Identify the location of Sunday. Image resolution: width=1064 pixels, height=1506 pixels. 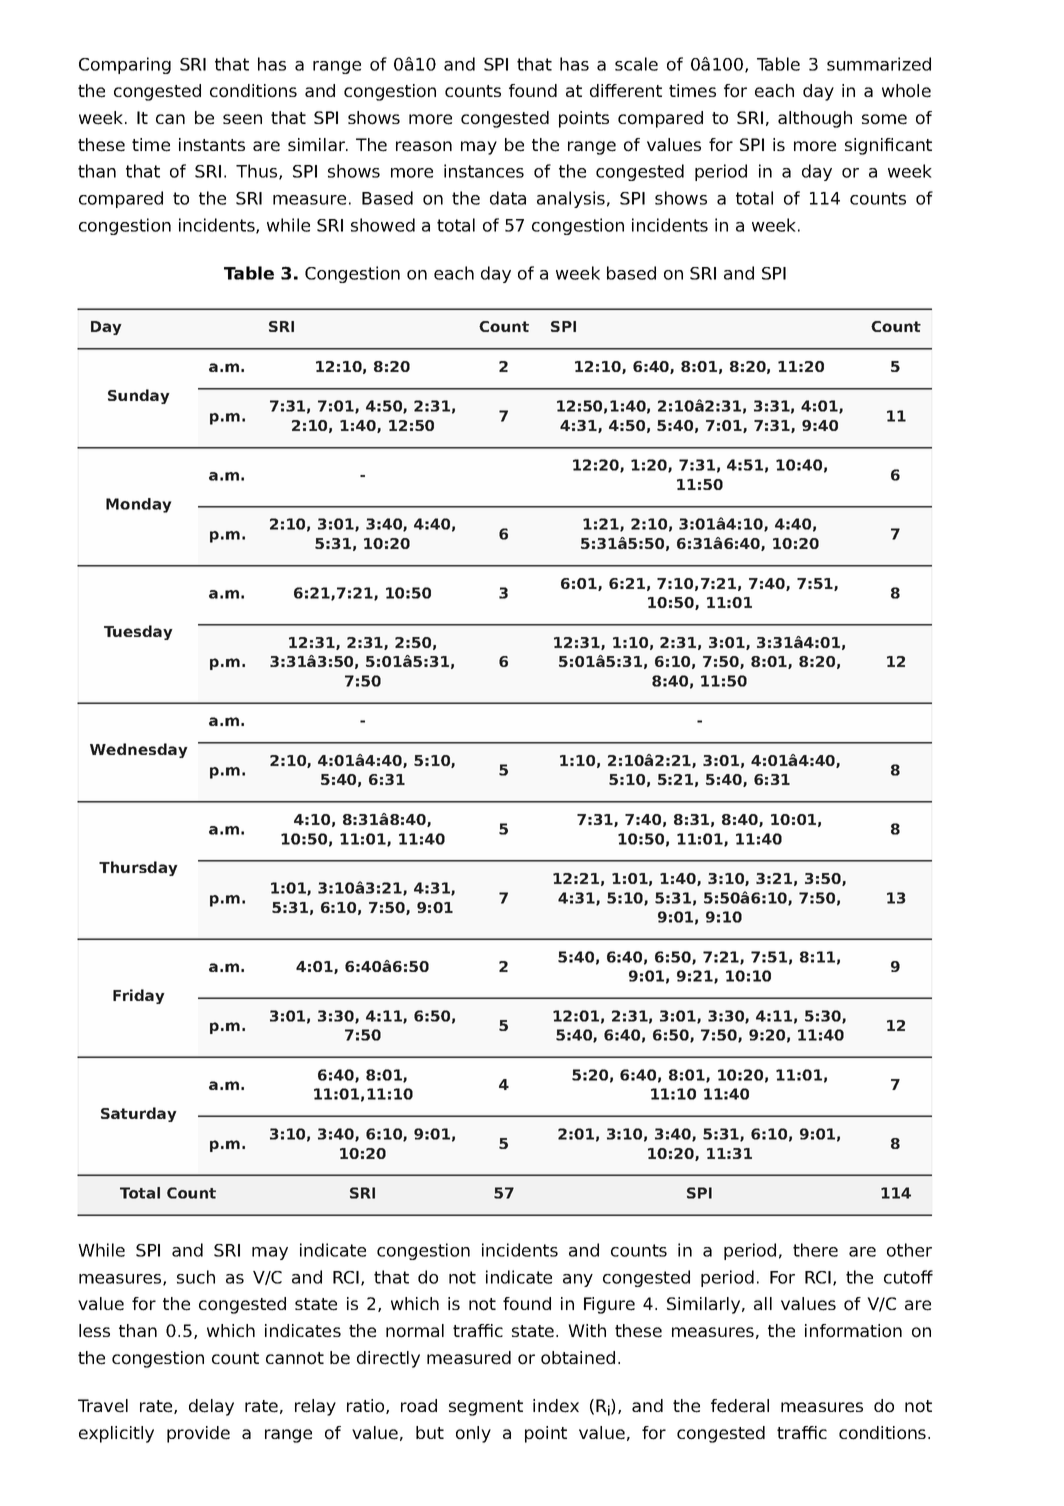
(139, 396).
